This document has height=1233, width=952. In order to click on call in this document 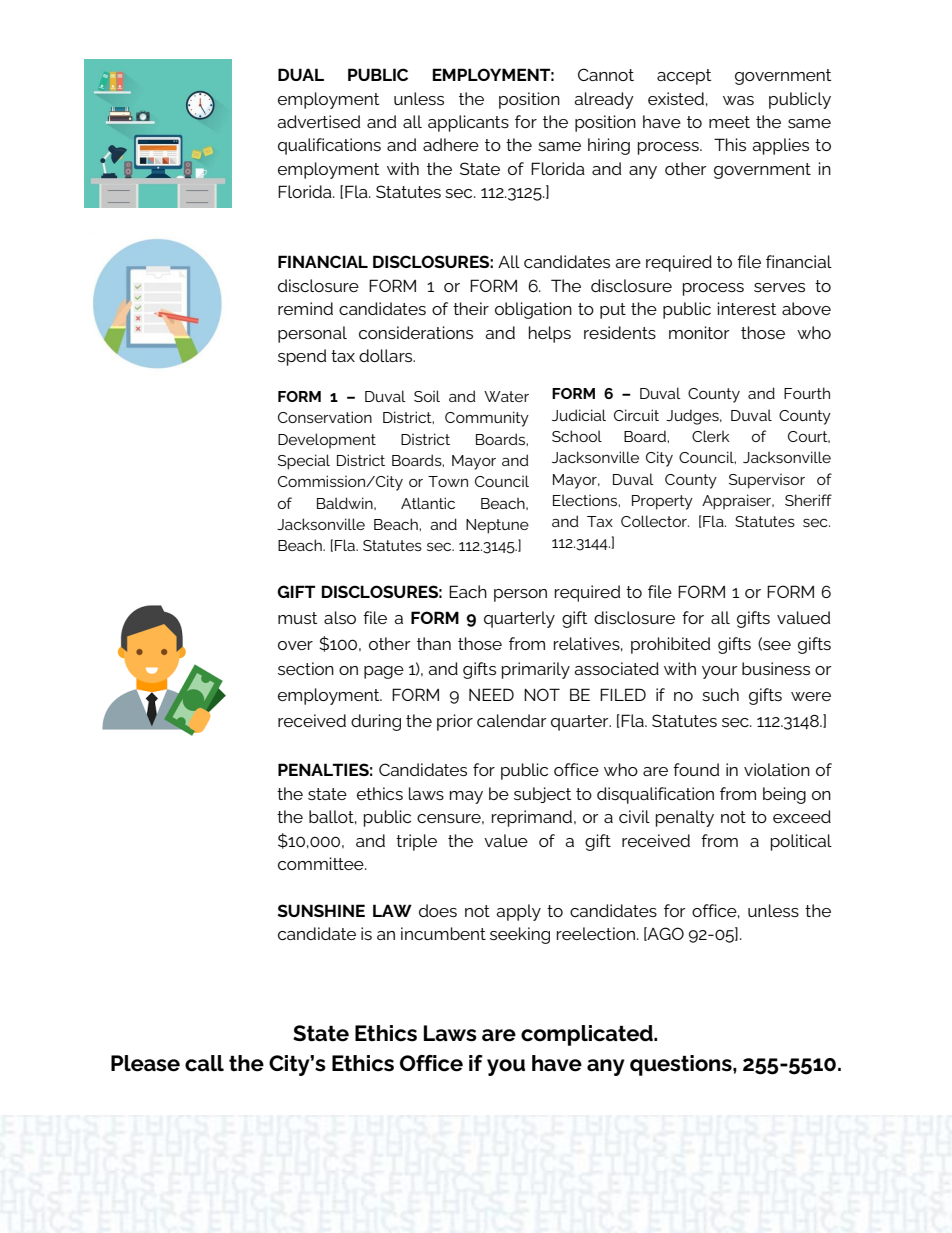, I will do `click(204, 1063)`.
